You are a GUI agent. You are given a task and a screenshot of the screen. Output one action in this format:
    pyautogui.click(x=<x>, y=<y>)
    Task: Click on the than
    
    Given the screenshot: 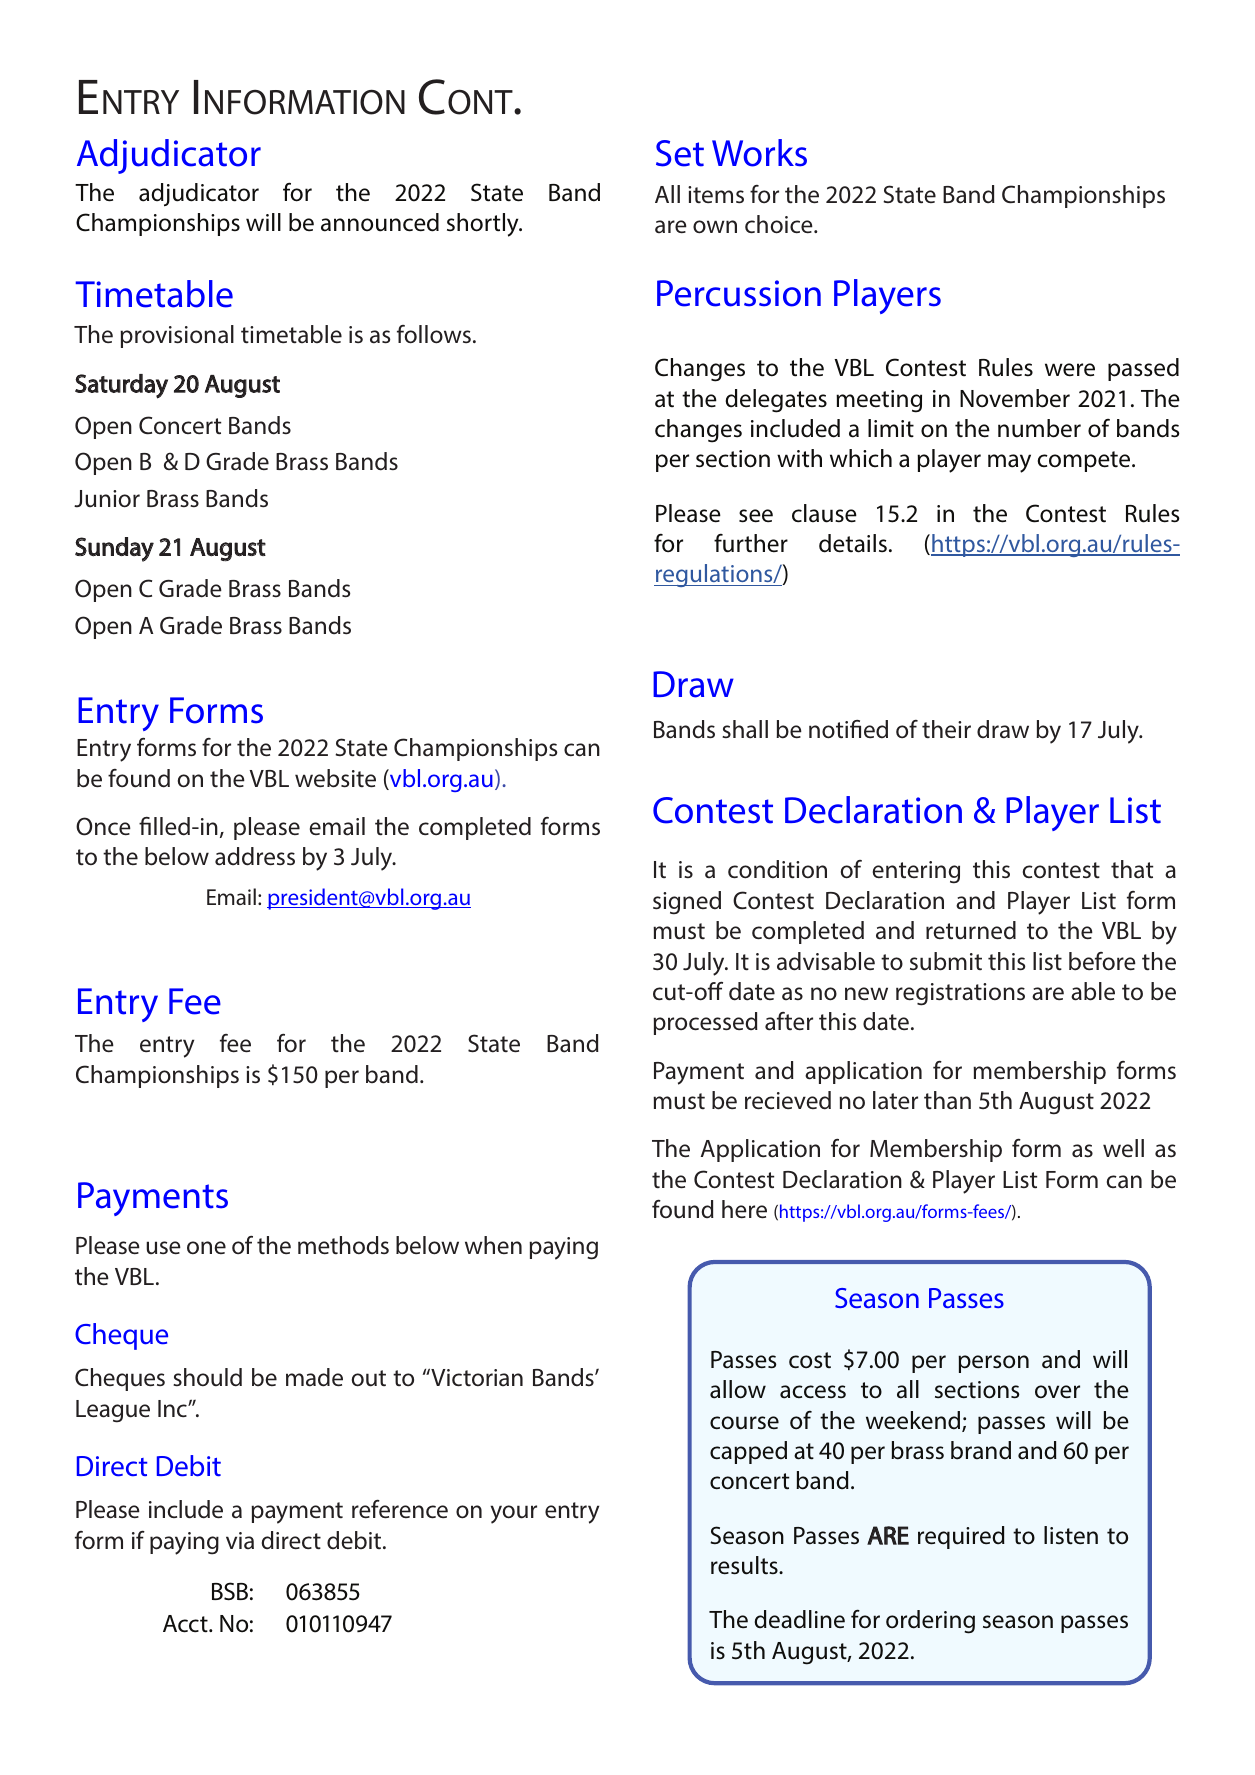 What is the action you would take?
    pyautogui.click(x=947, y=1100)
